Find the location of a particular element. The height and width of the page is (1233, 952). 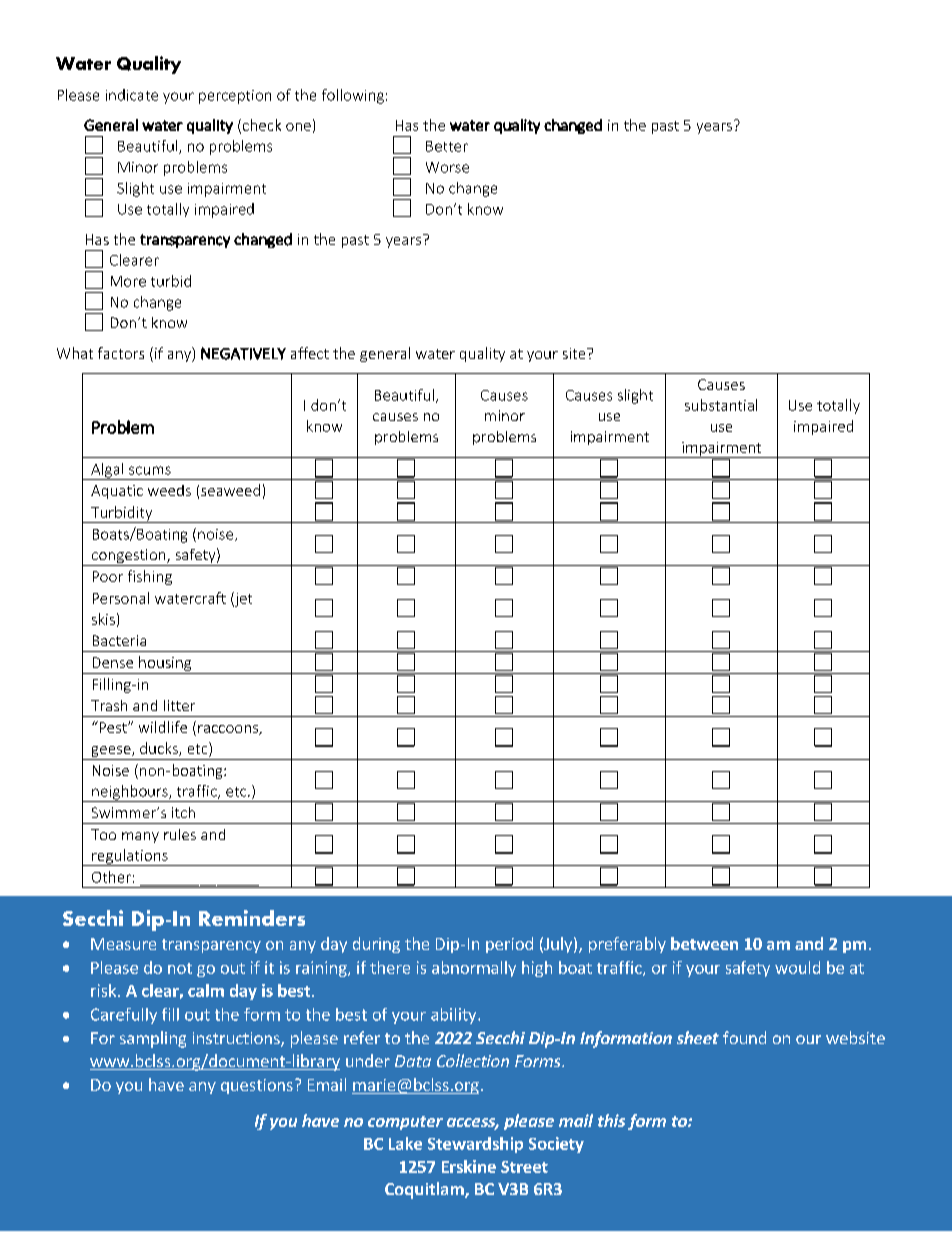

Better is located at coordinates (447, 146).
